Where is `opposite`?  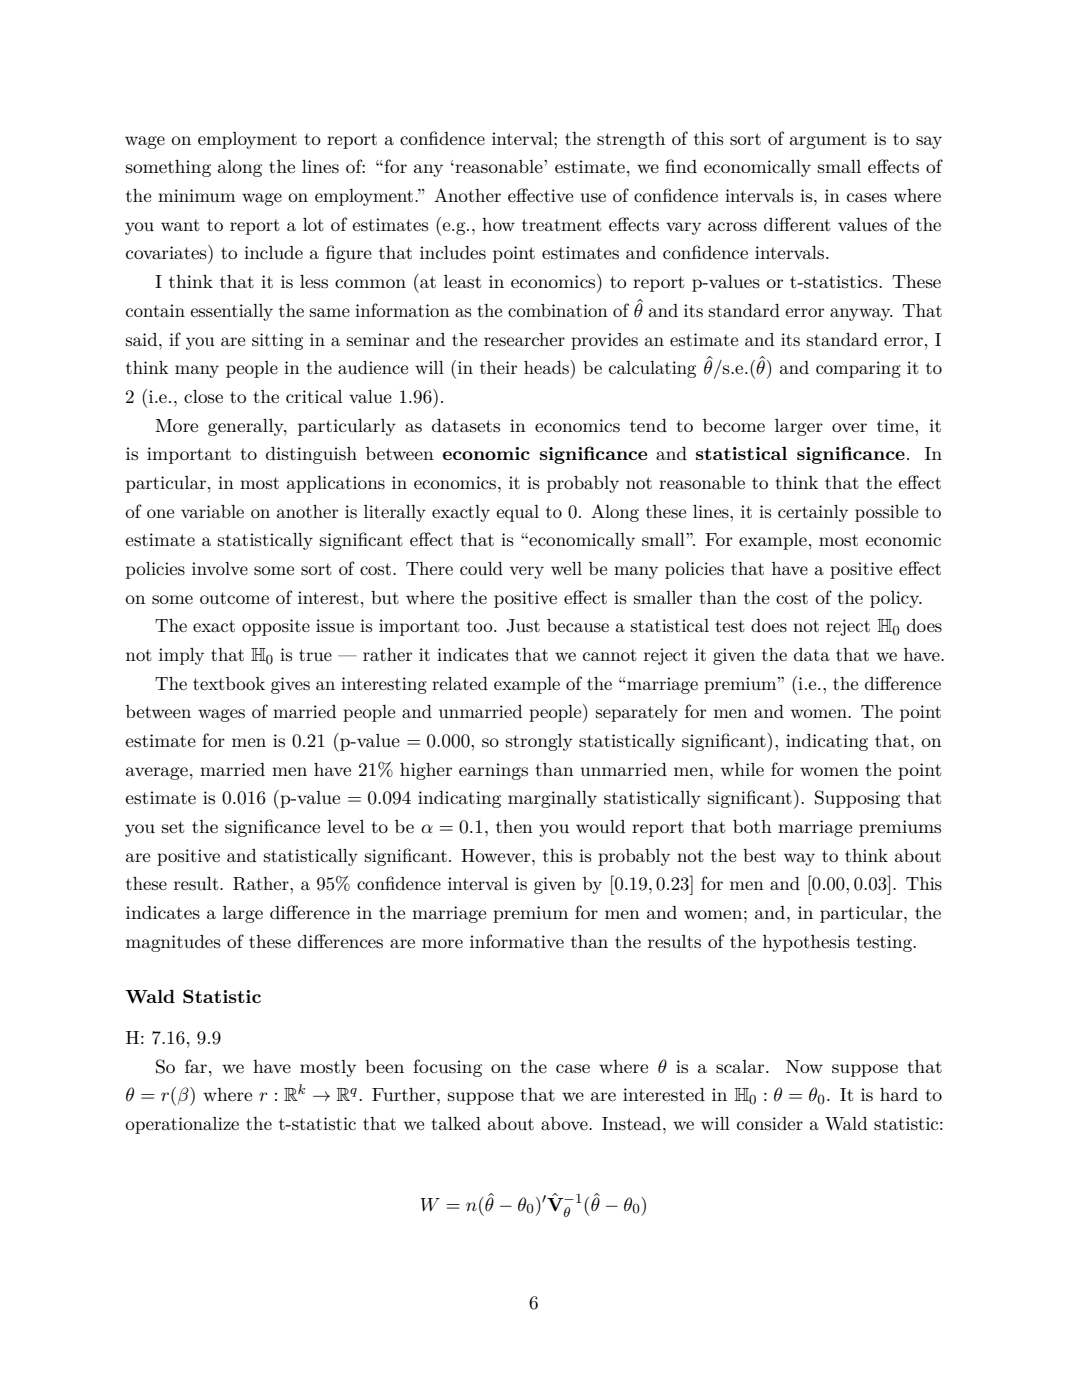
opposite is located at coordinates (276, 627).
